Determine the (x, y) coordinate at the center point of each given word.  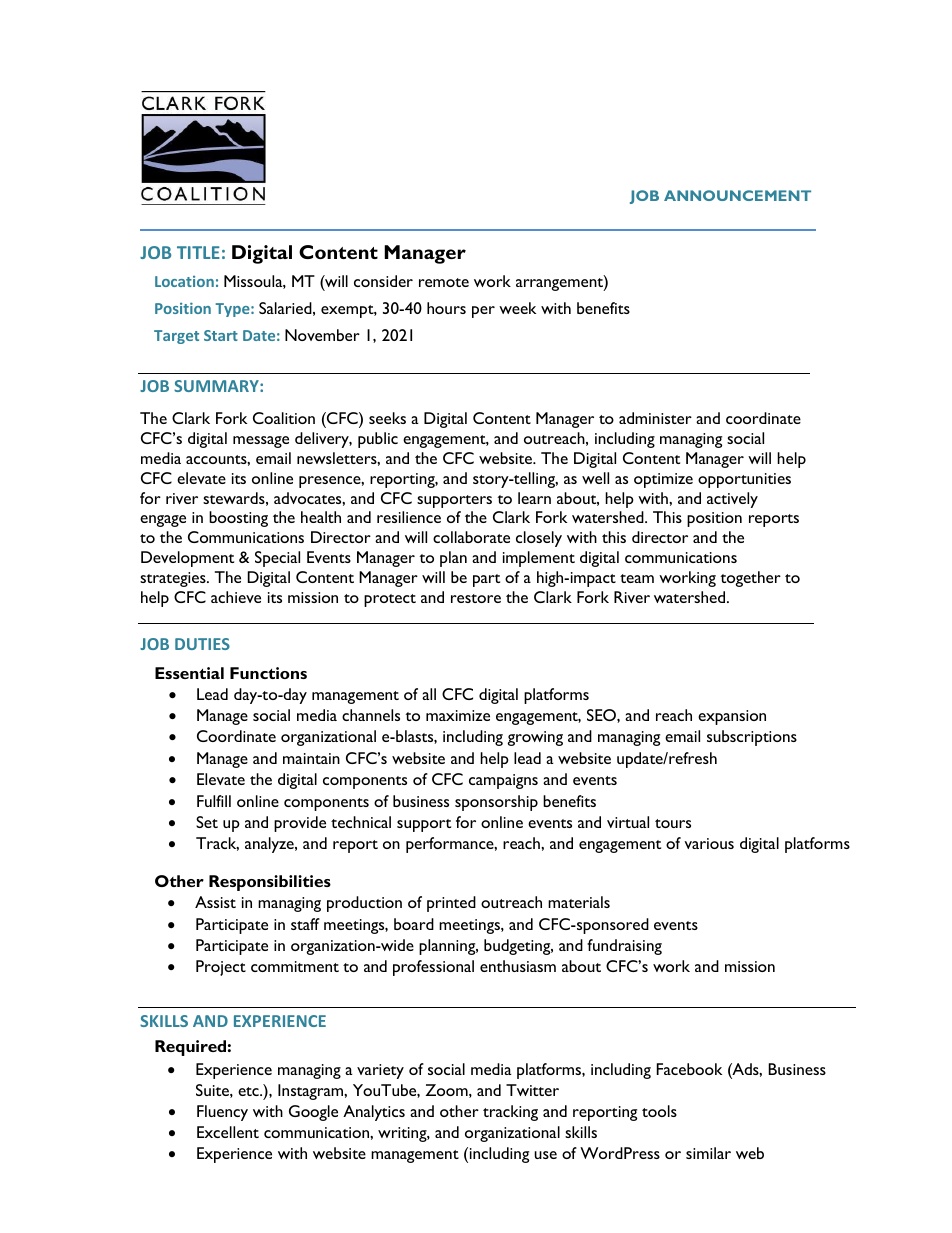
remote (444, 282)
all (429, 694)
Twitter (532, 1090)
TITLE (198, 252)
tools (659, 1111)
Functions (268, 673)
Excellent (228, 1132)
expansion (732, 717)
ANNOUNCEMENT (737, 195)
